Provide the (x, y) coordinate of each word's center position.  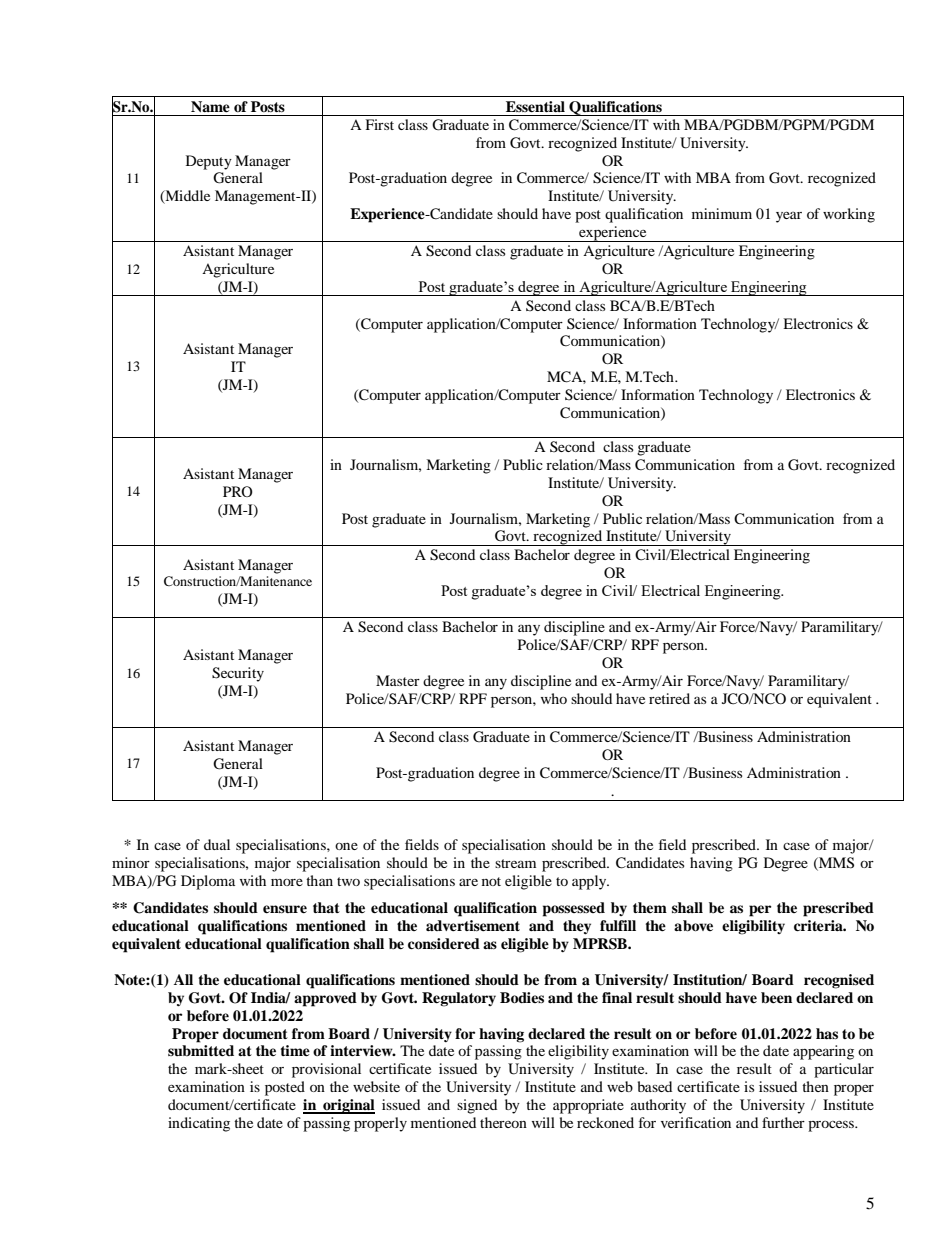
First (379, 124)
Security (238, 674)
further (783, 1122)
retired (669, 698)
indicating (199, 1124)
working (849, 215)
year (789, 217)
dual (217, 844)
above (693, 926)
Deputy (209, 162)
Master (398, 680)
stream (515, 863)
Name (210, 106)
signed (477, 1106)
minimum (722, 213)
